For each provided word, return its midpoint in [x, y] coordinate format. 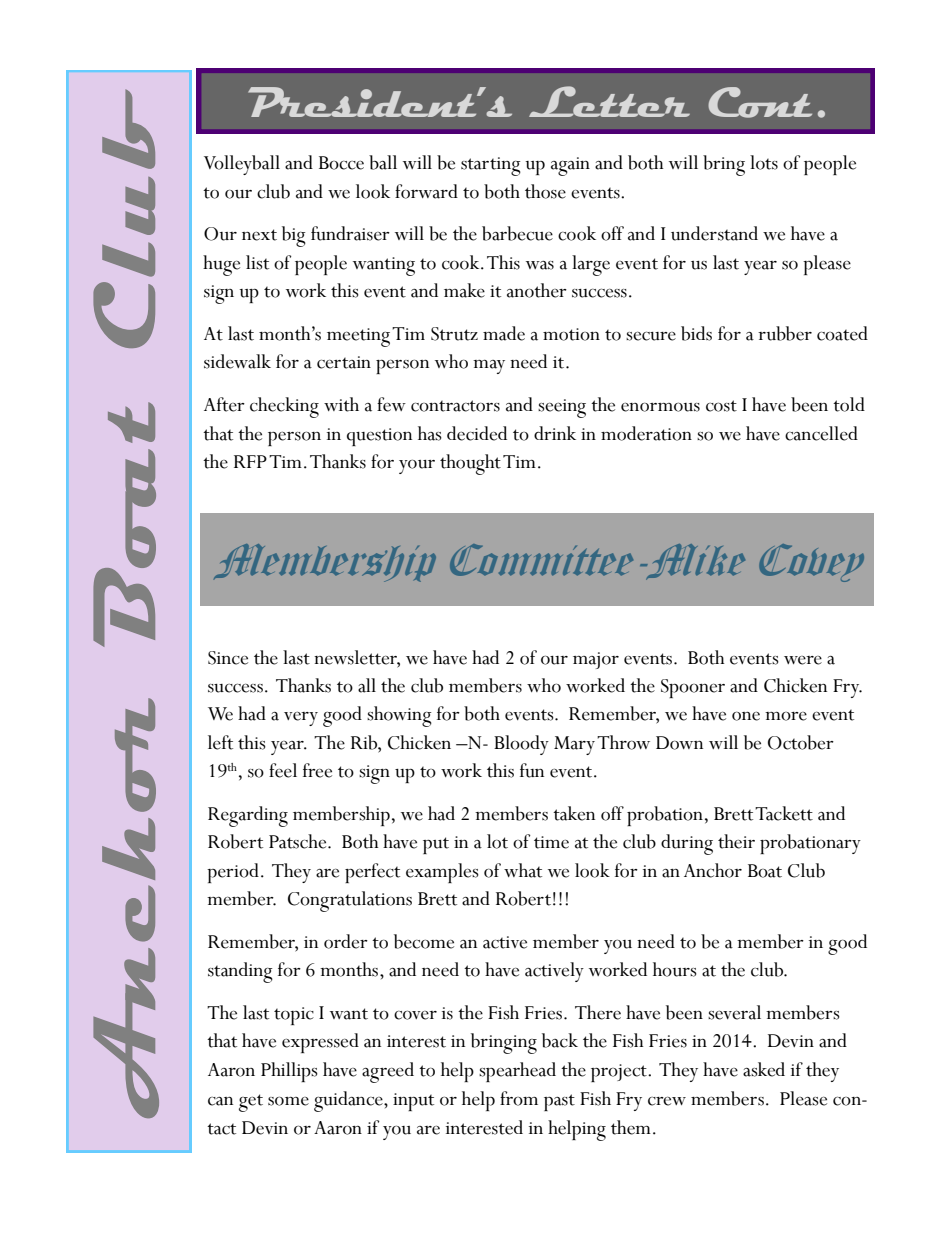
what [523, 870]
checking [284, 407]
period [233, 873]
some [288, 1101]
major [596, 660]
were [803, 660]
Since [228, 658]
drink [555, 433]
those [545, 191]
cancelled [821, 433]
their [736, 841]
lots [764, 162]
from [519, 1098]
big [294, 236]
